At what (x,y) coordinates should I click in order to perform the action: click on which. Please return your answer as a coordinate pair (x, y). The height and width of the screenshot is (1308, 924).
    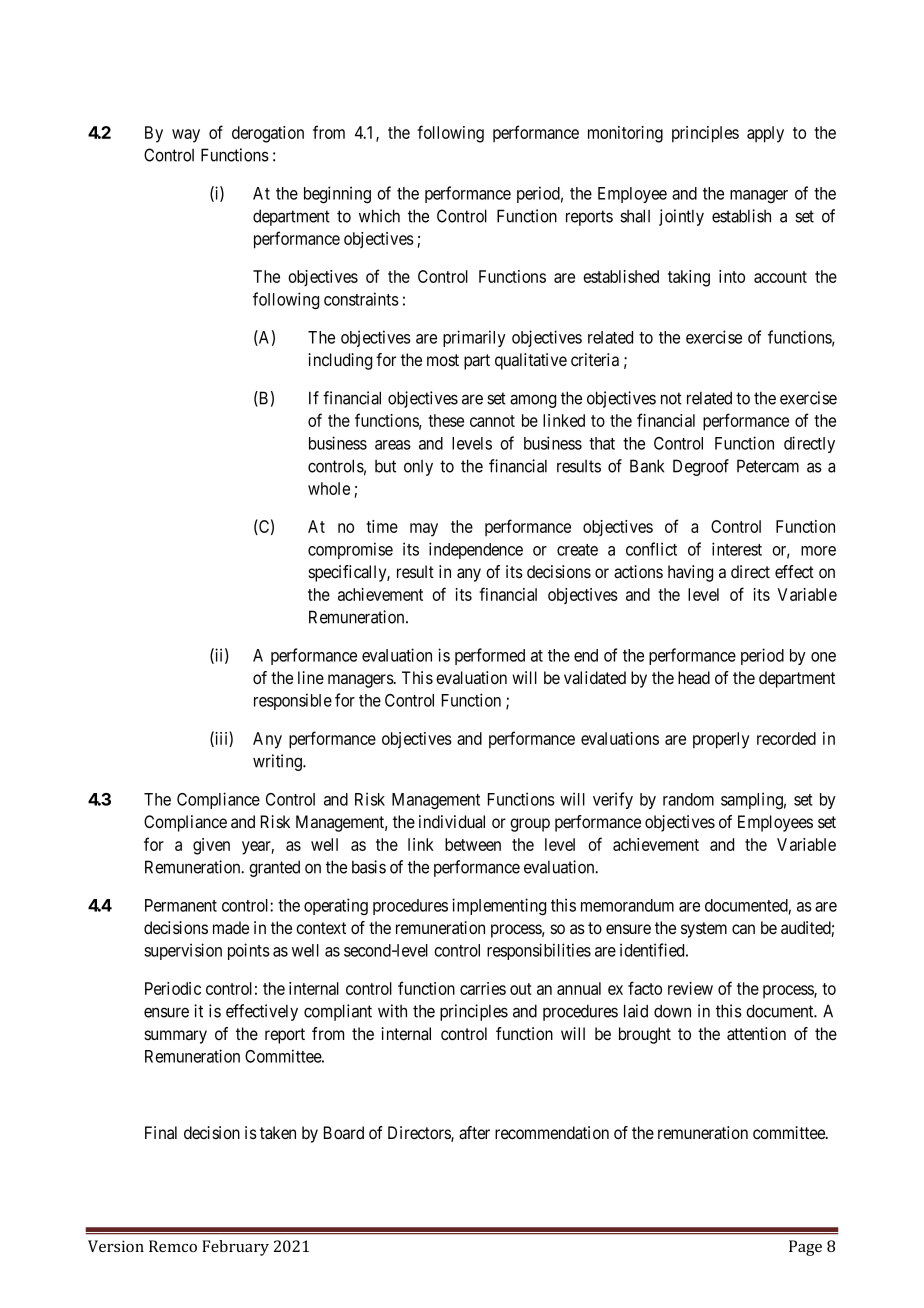
    Looking at the image, I should click on (379, 216).
